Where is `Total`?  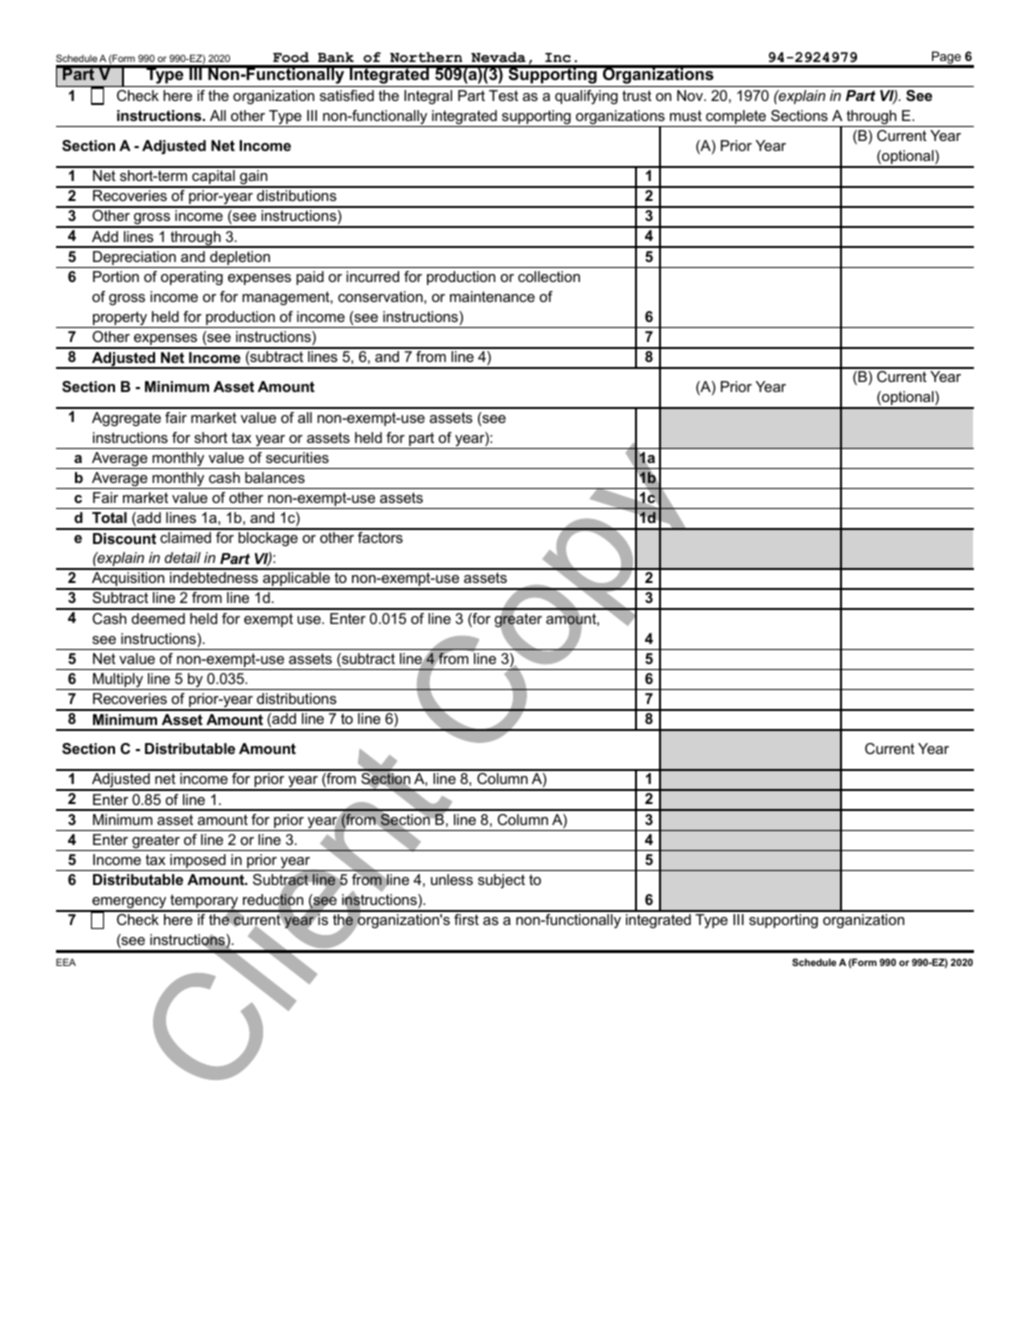 Total is located at coordinates (109, 517).
